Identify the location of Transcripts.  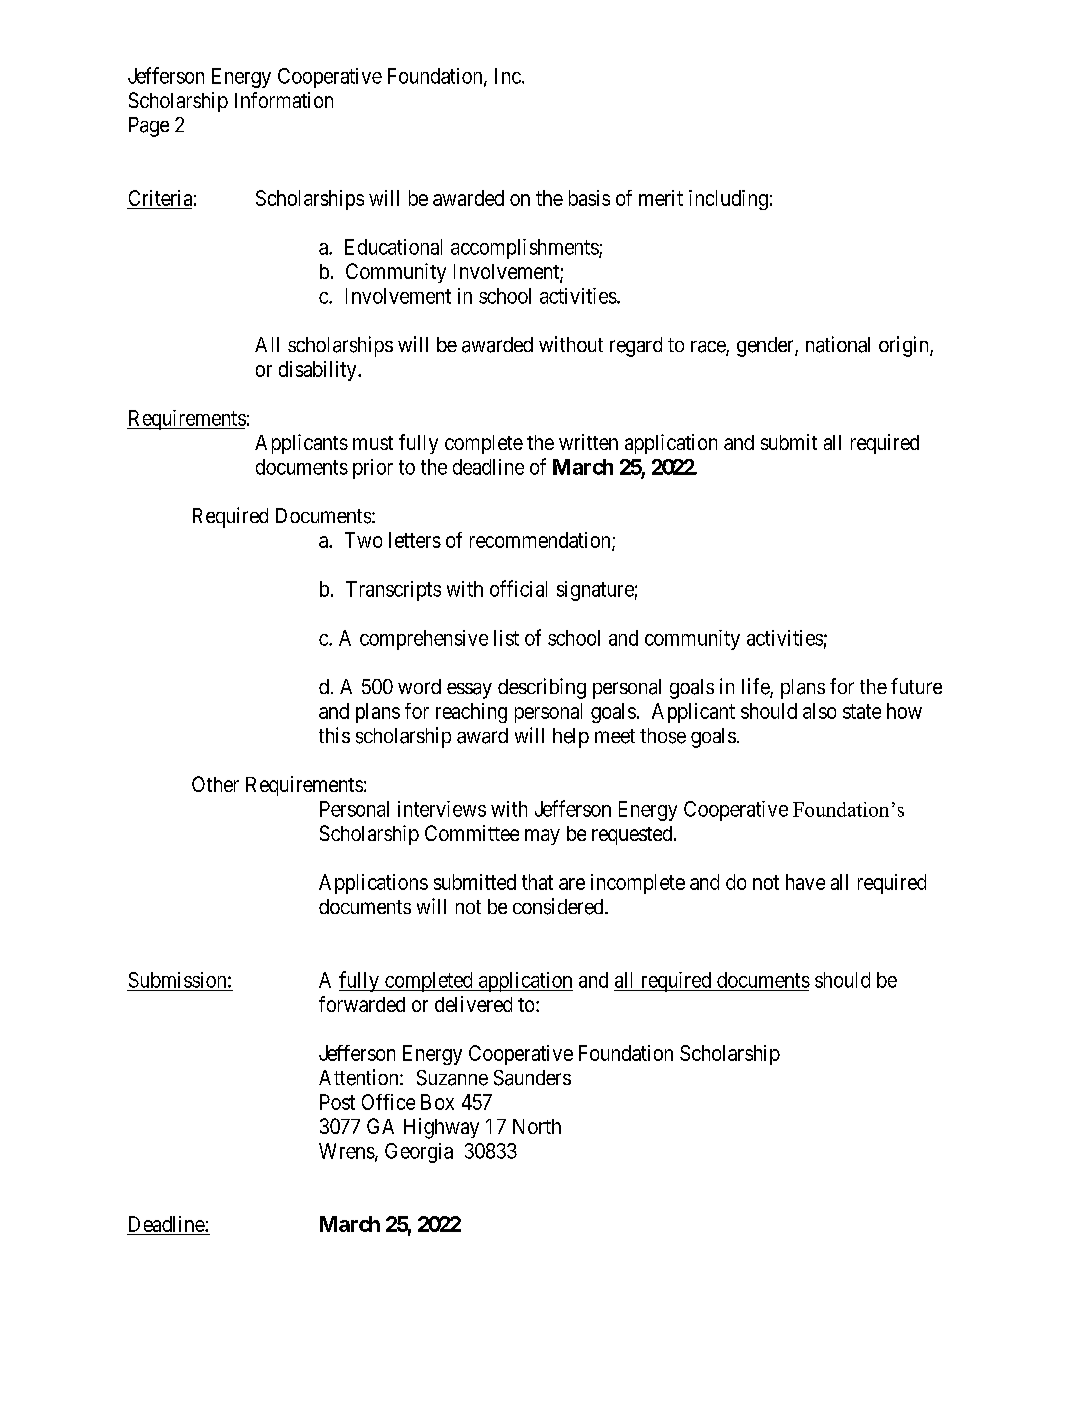
(393, 591).
